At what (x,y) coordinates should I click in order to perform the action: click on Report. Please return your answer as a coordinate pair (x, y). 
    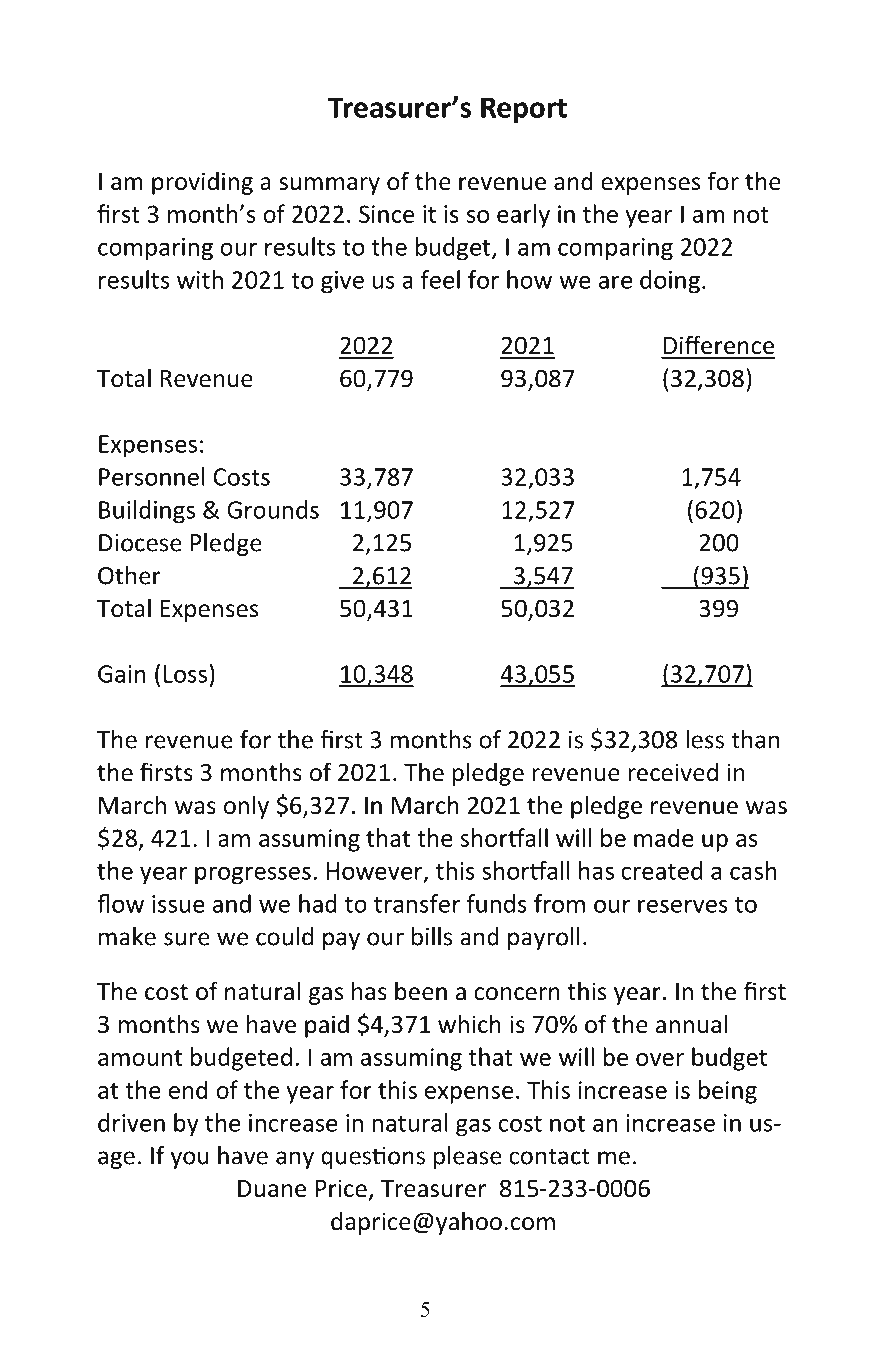
    Looking at the image, I should click on (524, 110).
